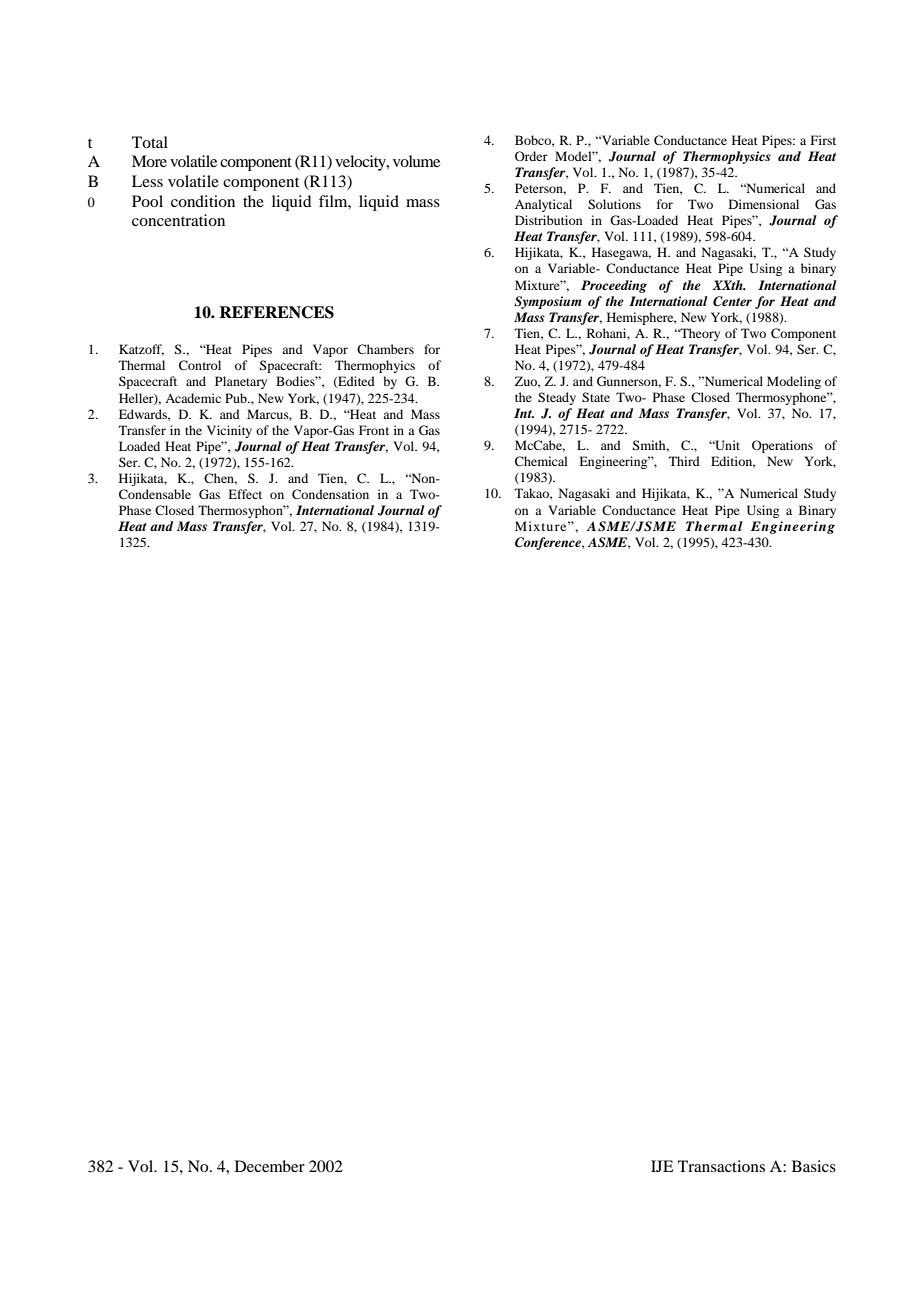  What do you see at coordinates (203, 201) in the document?
I see `condition` at bounding box center [203, 201].
